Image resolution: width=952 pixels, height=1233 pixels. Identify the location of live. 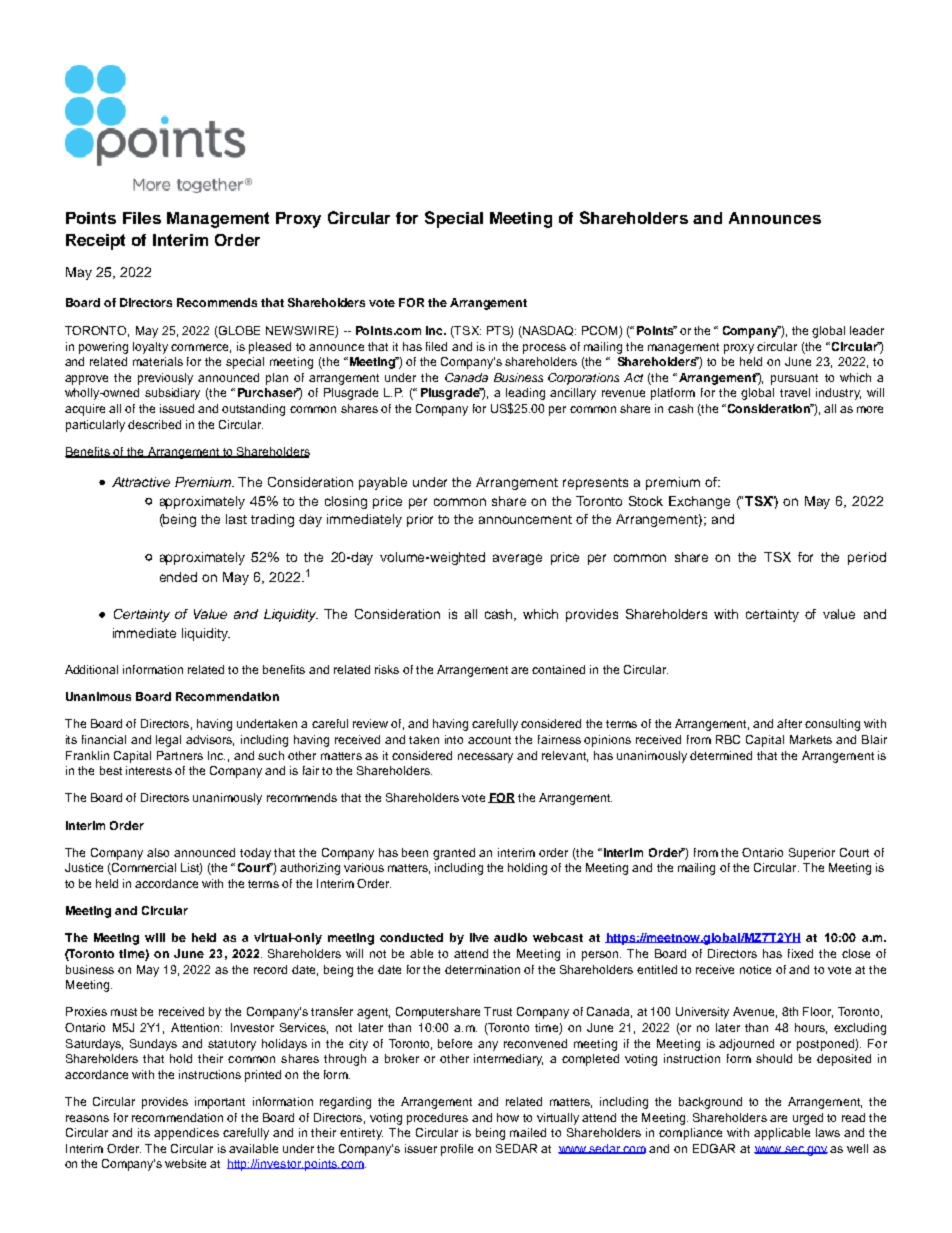
(479, 937).
